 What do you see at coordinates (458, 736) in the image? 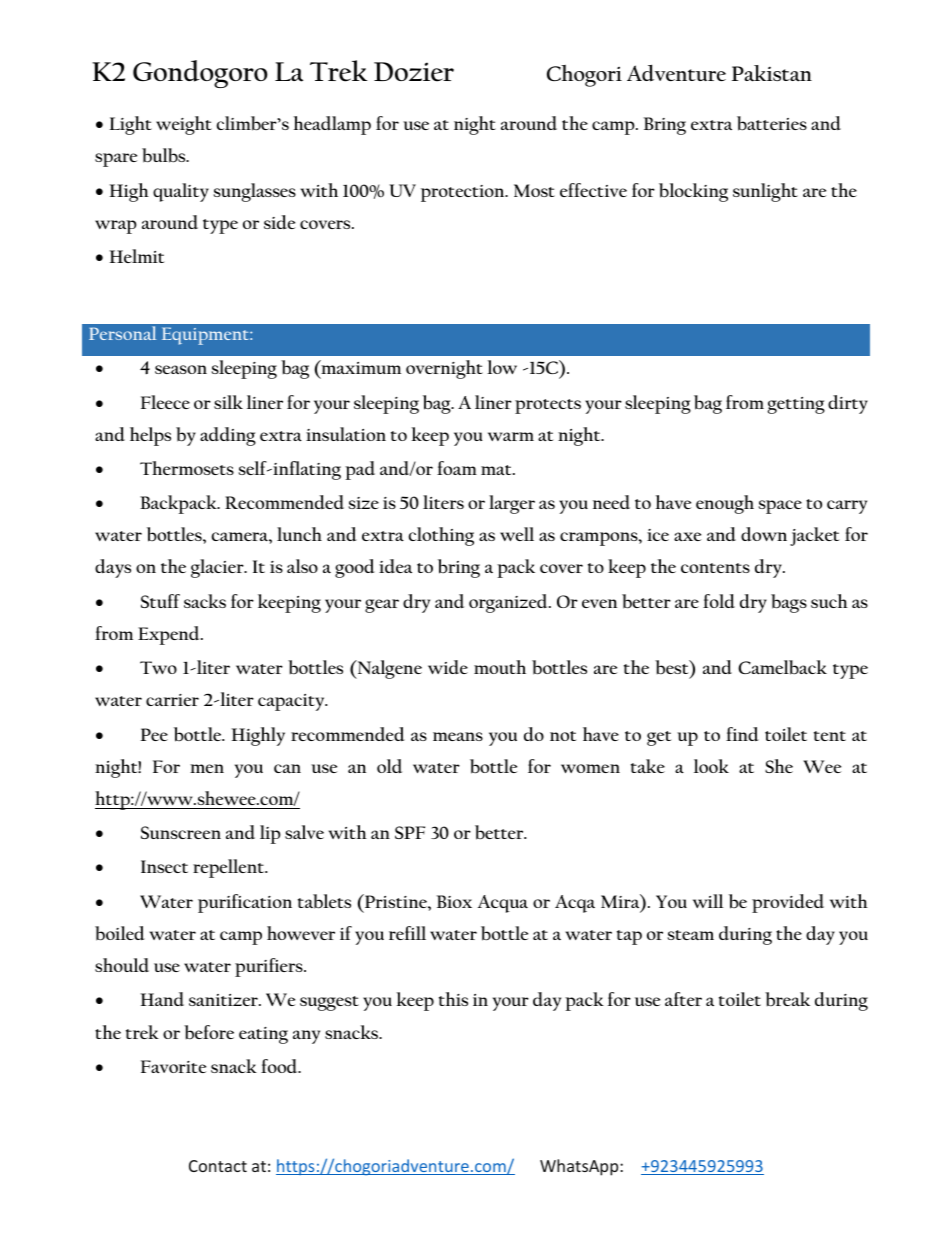
I see `means` at bounding box center [458, 736].
